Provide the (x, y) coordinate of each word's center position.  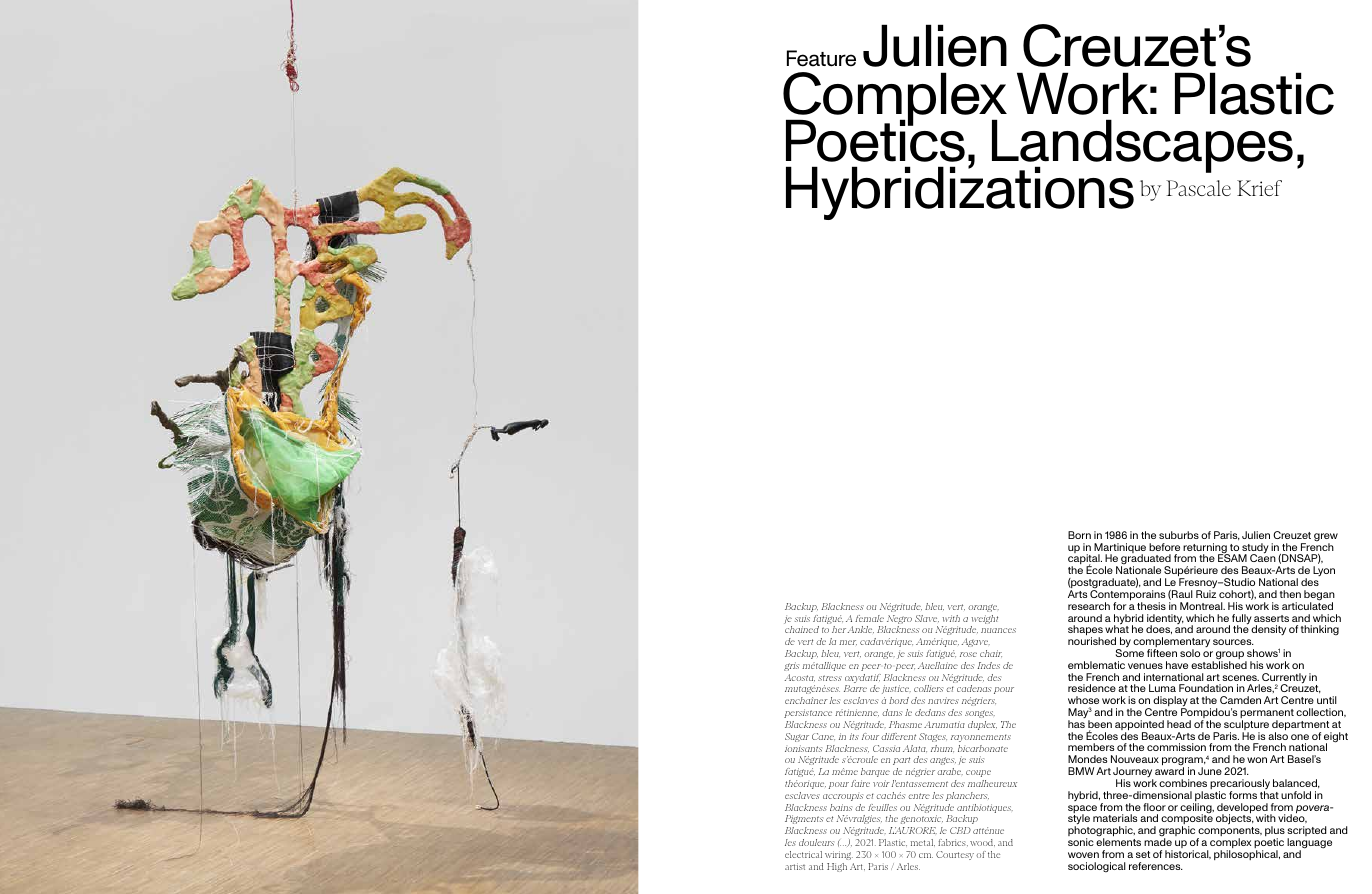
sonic (1081, 842)
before (1164, 547)
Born (1079, 535)
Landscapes (1142, 147)
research (1089, 606)
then (1290, 594)
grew (1326, 538)
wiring (839, 855)
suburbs (1179, 535)
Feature (821, 58)
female (869, 618)
